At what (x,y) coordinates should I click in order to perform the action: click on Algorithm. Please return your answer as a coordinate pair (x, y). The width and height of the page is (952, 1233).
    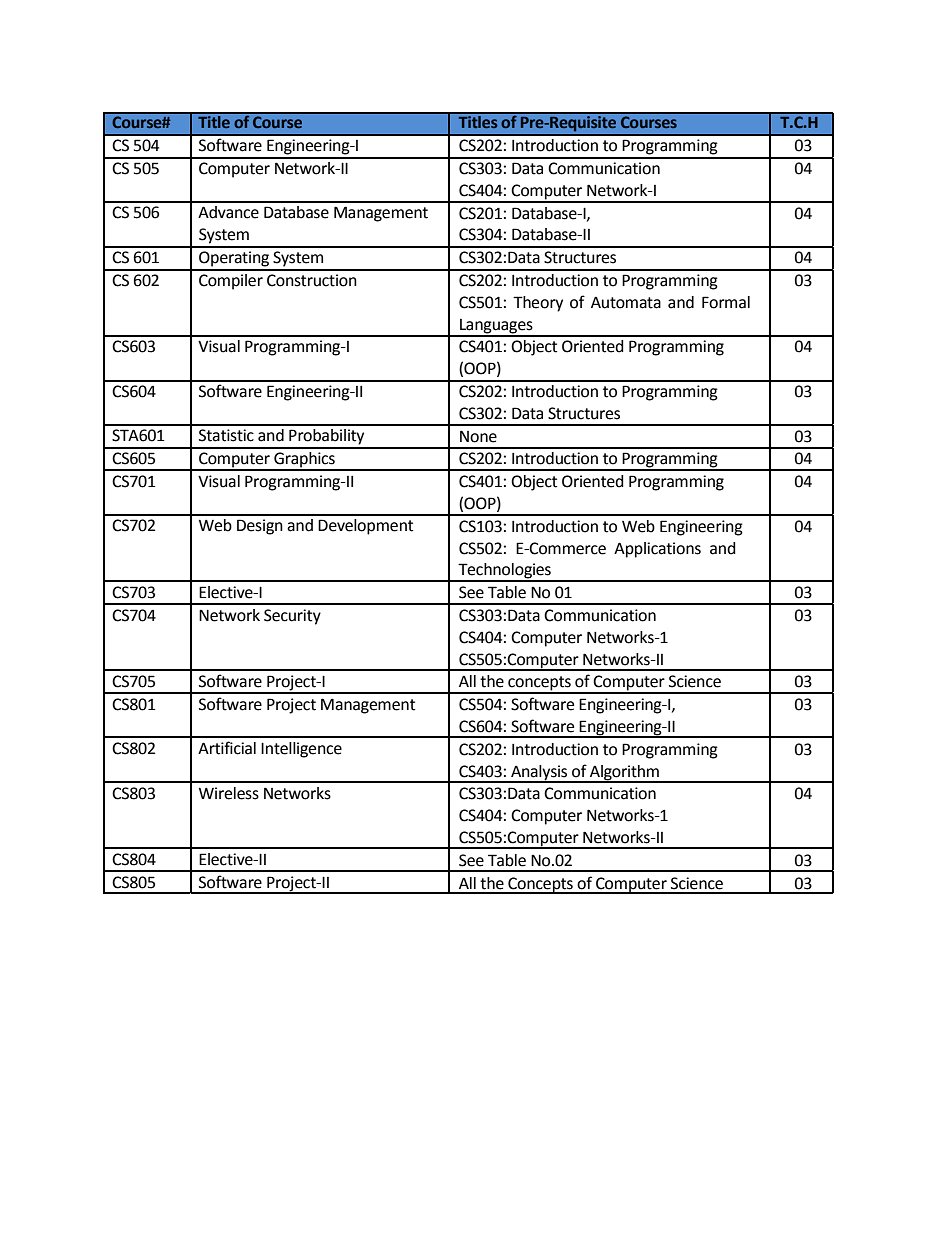
    Looking at the image, I should click on (624, 773).
